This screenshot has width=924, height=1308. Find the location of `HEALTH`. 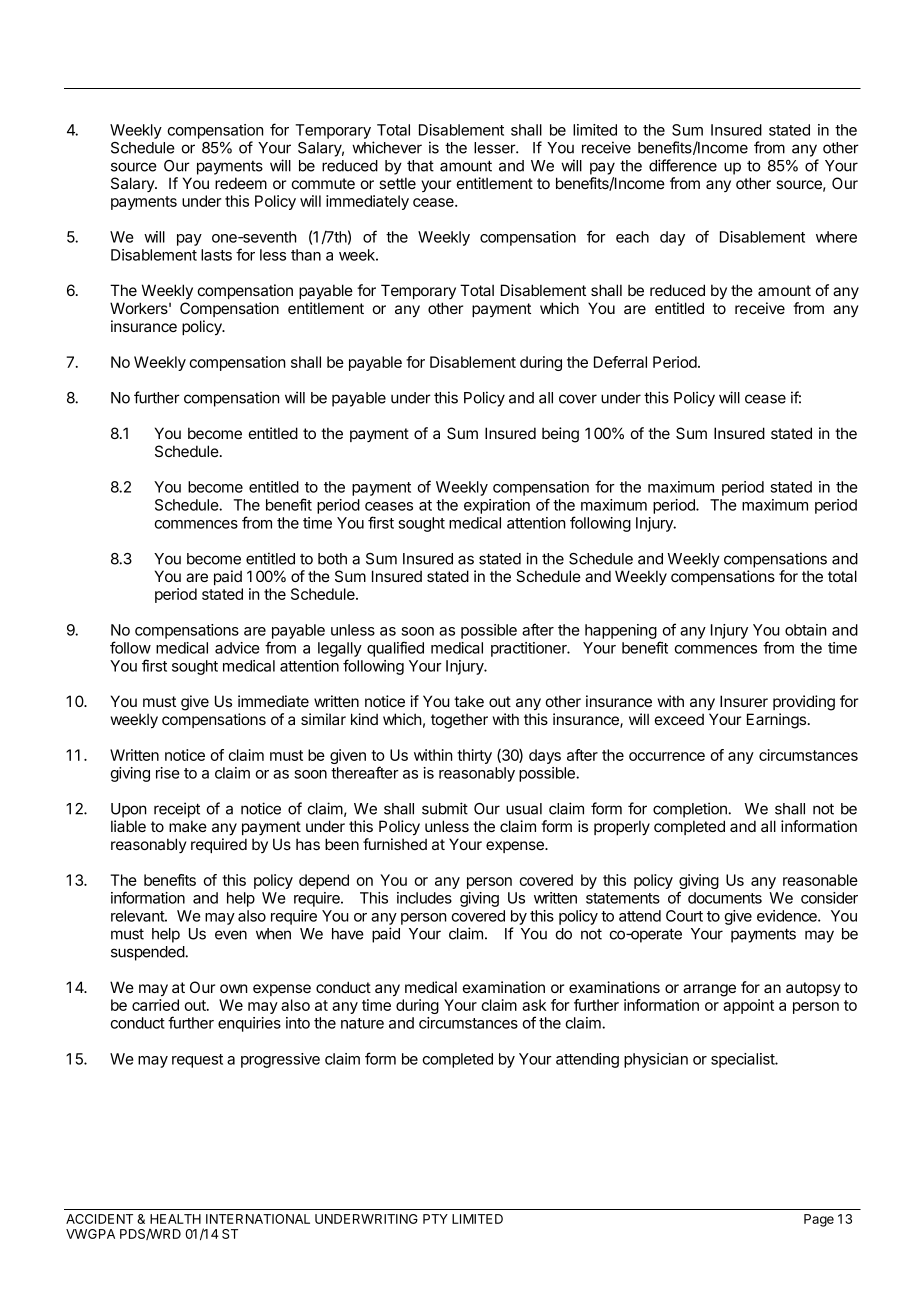

HEALTH is located at coordinates (175, 1219).
